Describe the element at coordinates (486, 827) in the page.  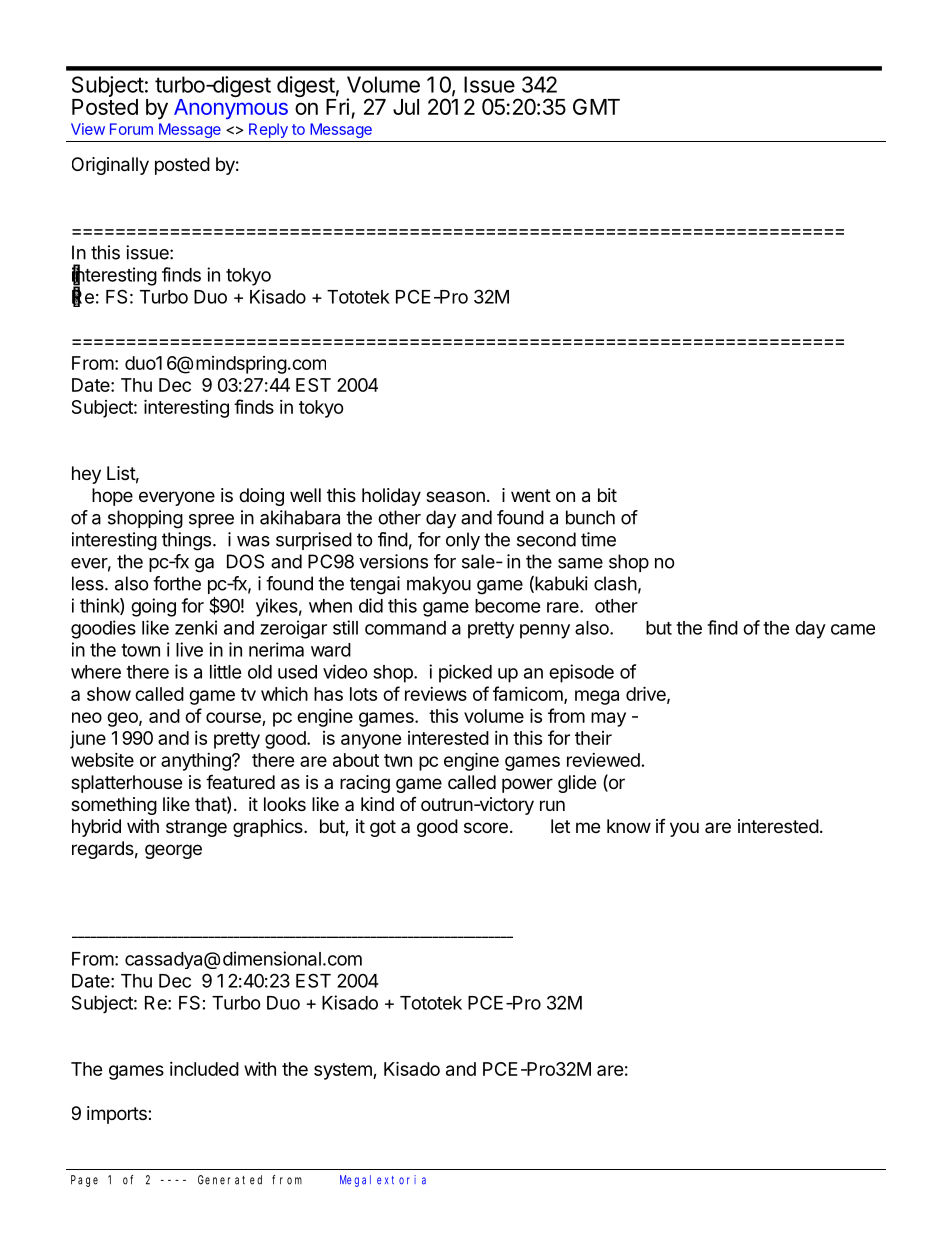
I see `score` at that location.
